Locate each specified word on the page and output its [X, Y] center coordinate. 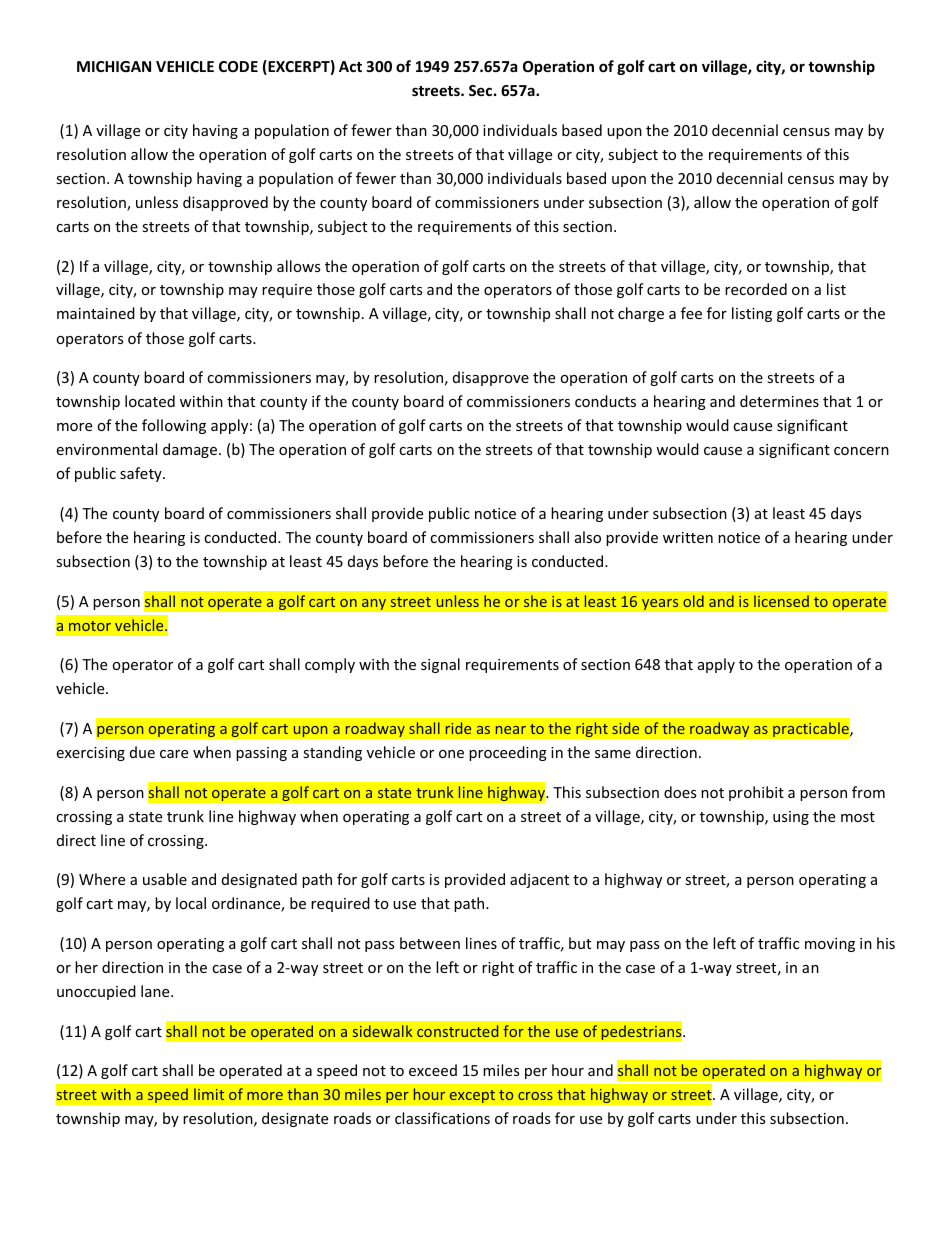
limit [209, 1094]
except [472, 1096]
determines [779, 401]
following [174, 426]
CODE [238, 66]
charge [641, 314]
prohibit [756, 793]
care [174, 754]
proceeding [508, 753]
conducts [605, 401]
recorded [756, 289]
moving [830, 945]
